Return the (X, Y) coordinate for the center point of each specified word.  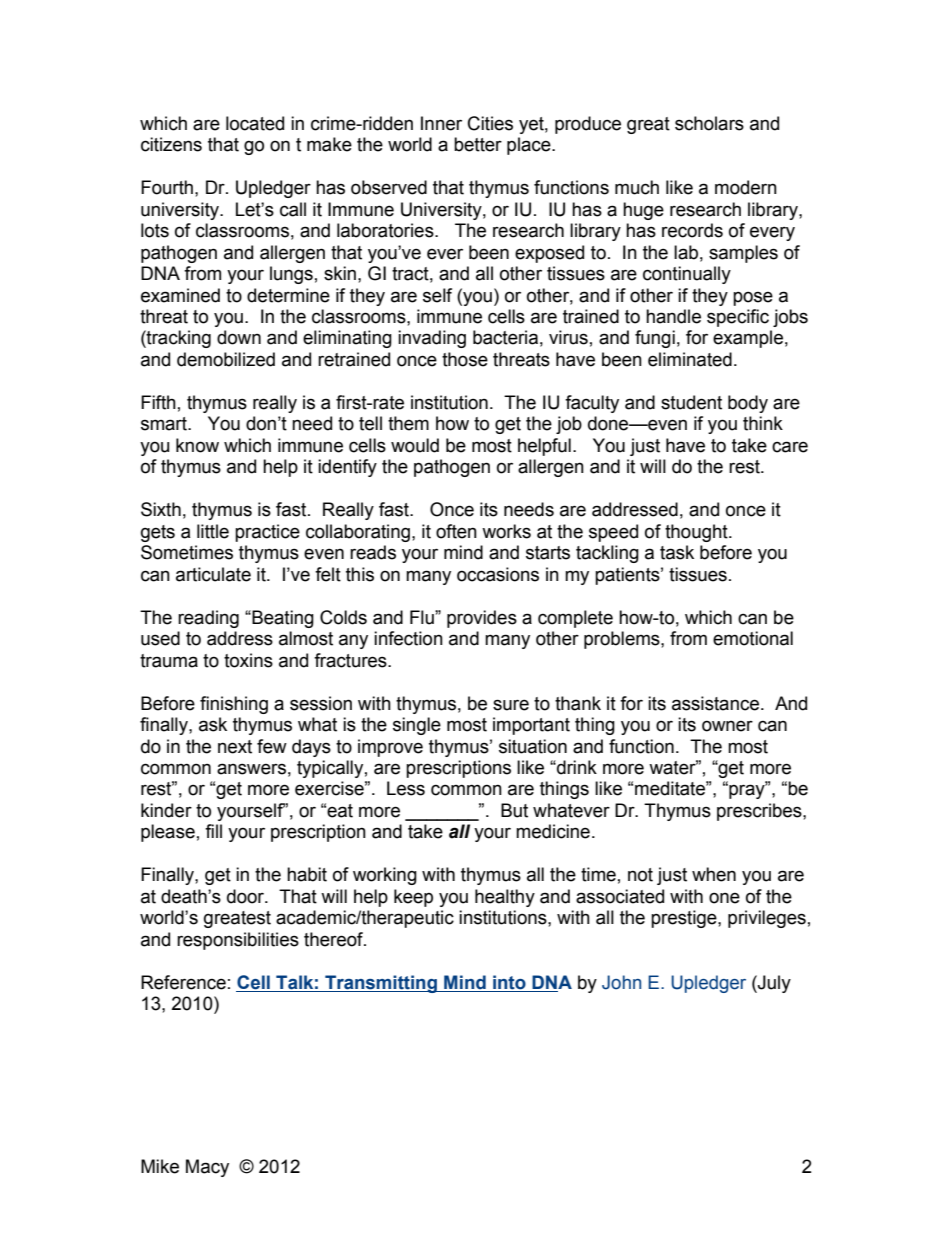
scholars (709, 123)
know (197, 445)
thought (697, 533)
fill (213, 831)
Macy (207, 1168)
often (456, 531)
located (255, 123)
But (514, 810)
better (478, 144)
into (509, 983)
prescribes (760, 812)
